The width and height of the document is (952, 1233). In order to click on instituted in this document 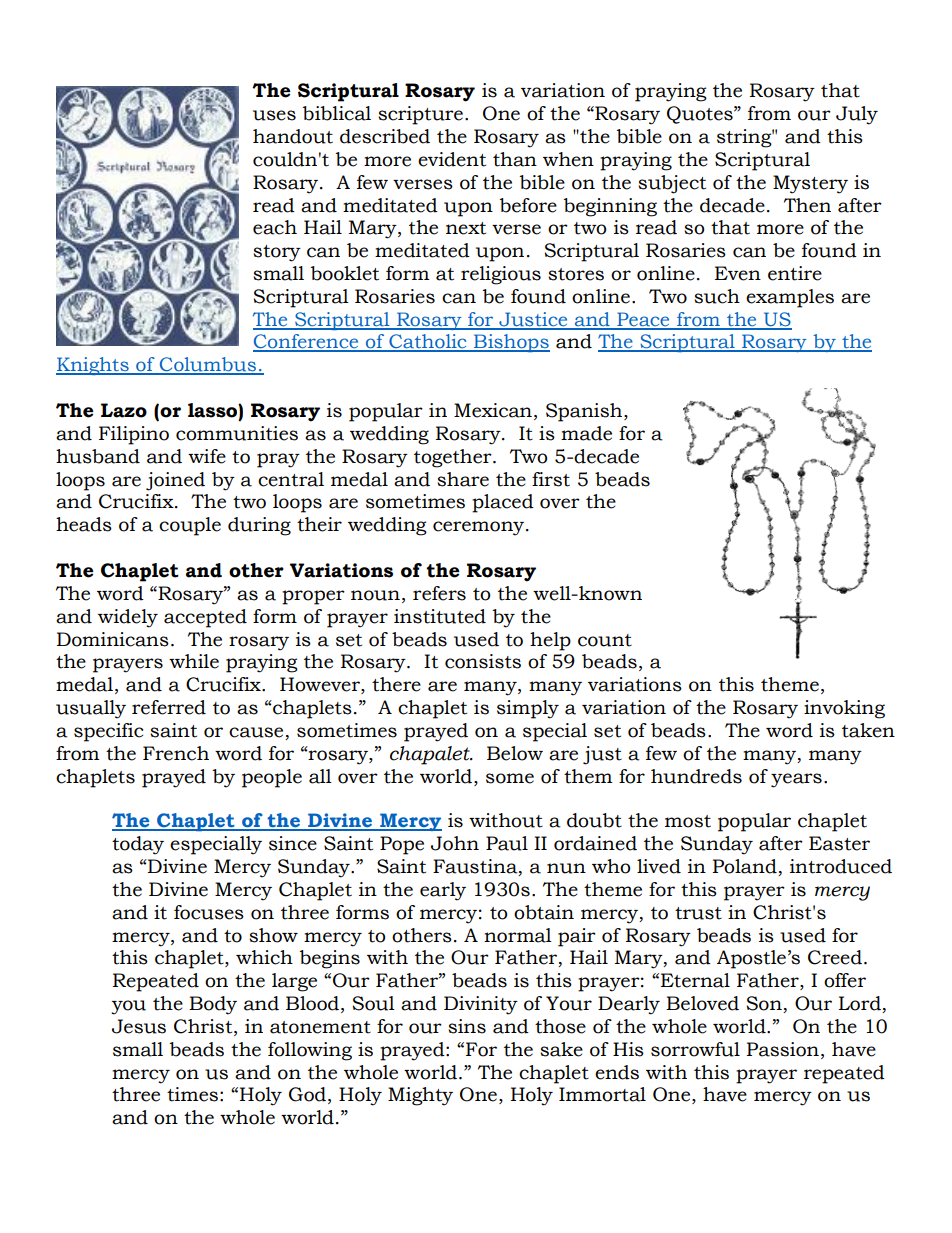, I will do `click(440, 616)`.
